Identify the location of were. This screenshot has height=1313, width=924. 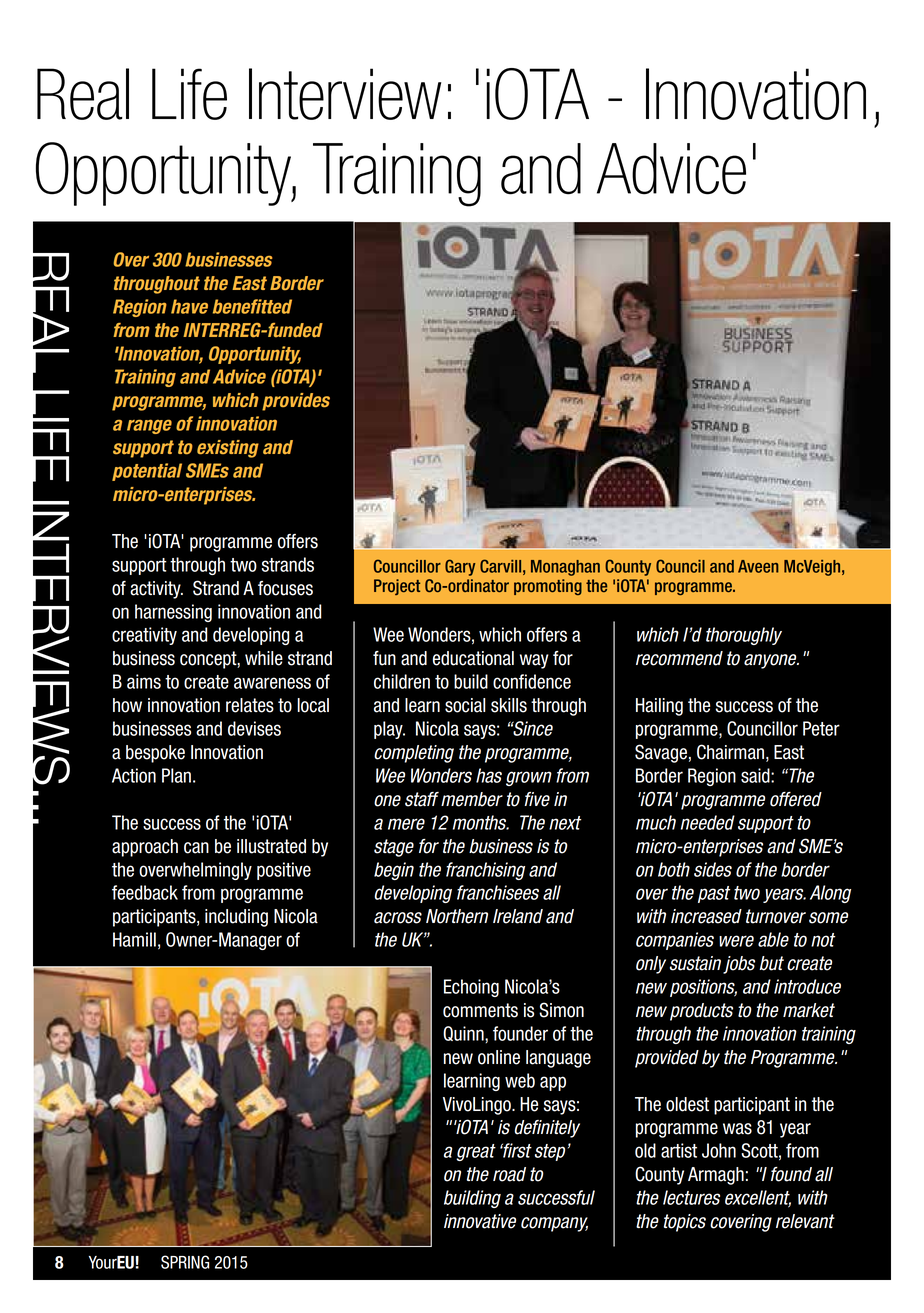
(736, 941).
